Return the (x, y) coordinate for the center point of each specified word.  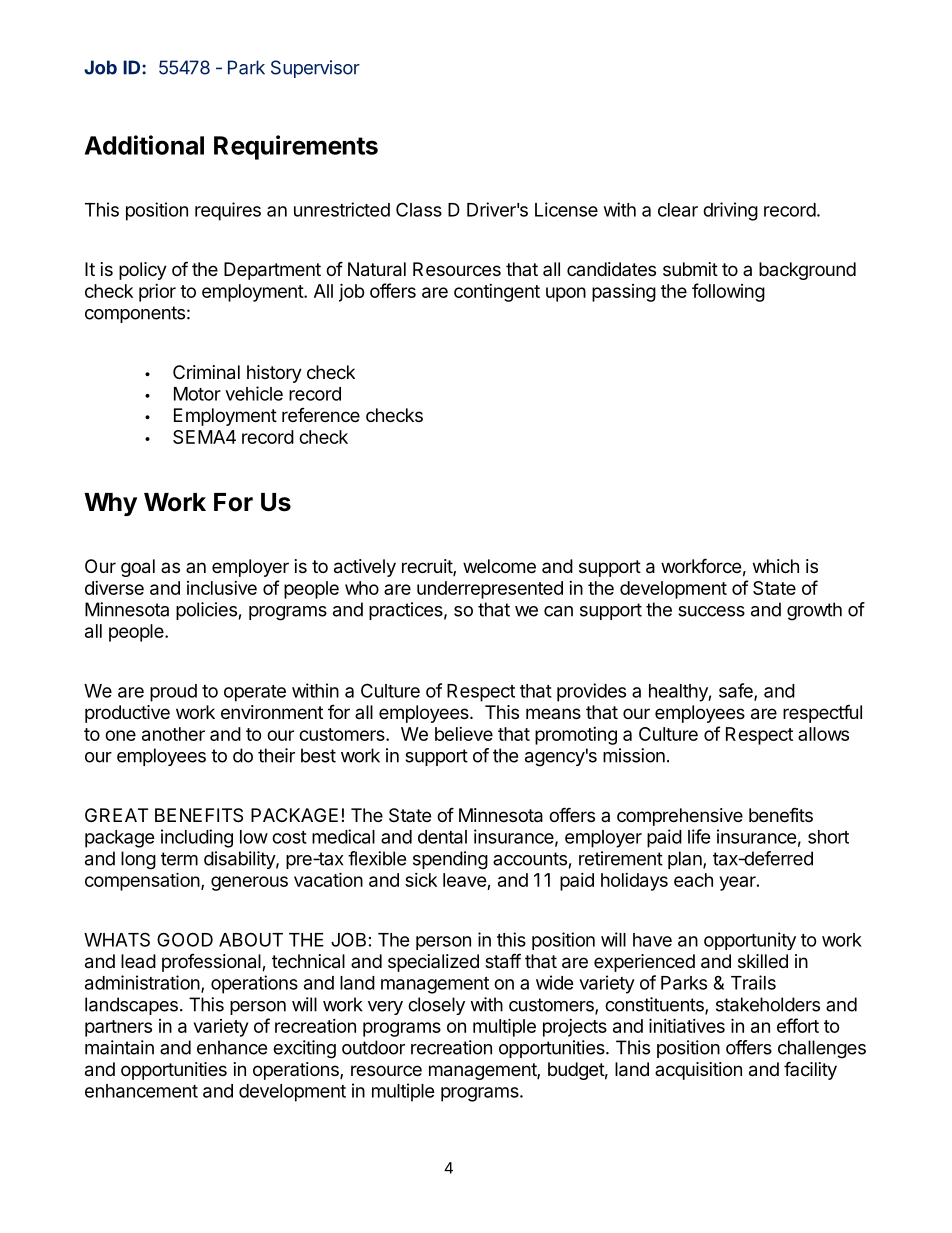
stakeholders (768, 1004)
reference (321, 415)
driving (730, 211)
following (728, 292)
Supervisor (315, 69)
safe (737, 691)
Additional (144, 145)
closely (436, 1006)
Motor (197, 394)
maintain (119, 1047)
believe (464, 734)
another (173, 734)
